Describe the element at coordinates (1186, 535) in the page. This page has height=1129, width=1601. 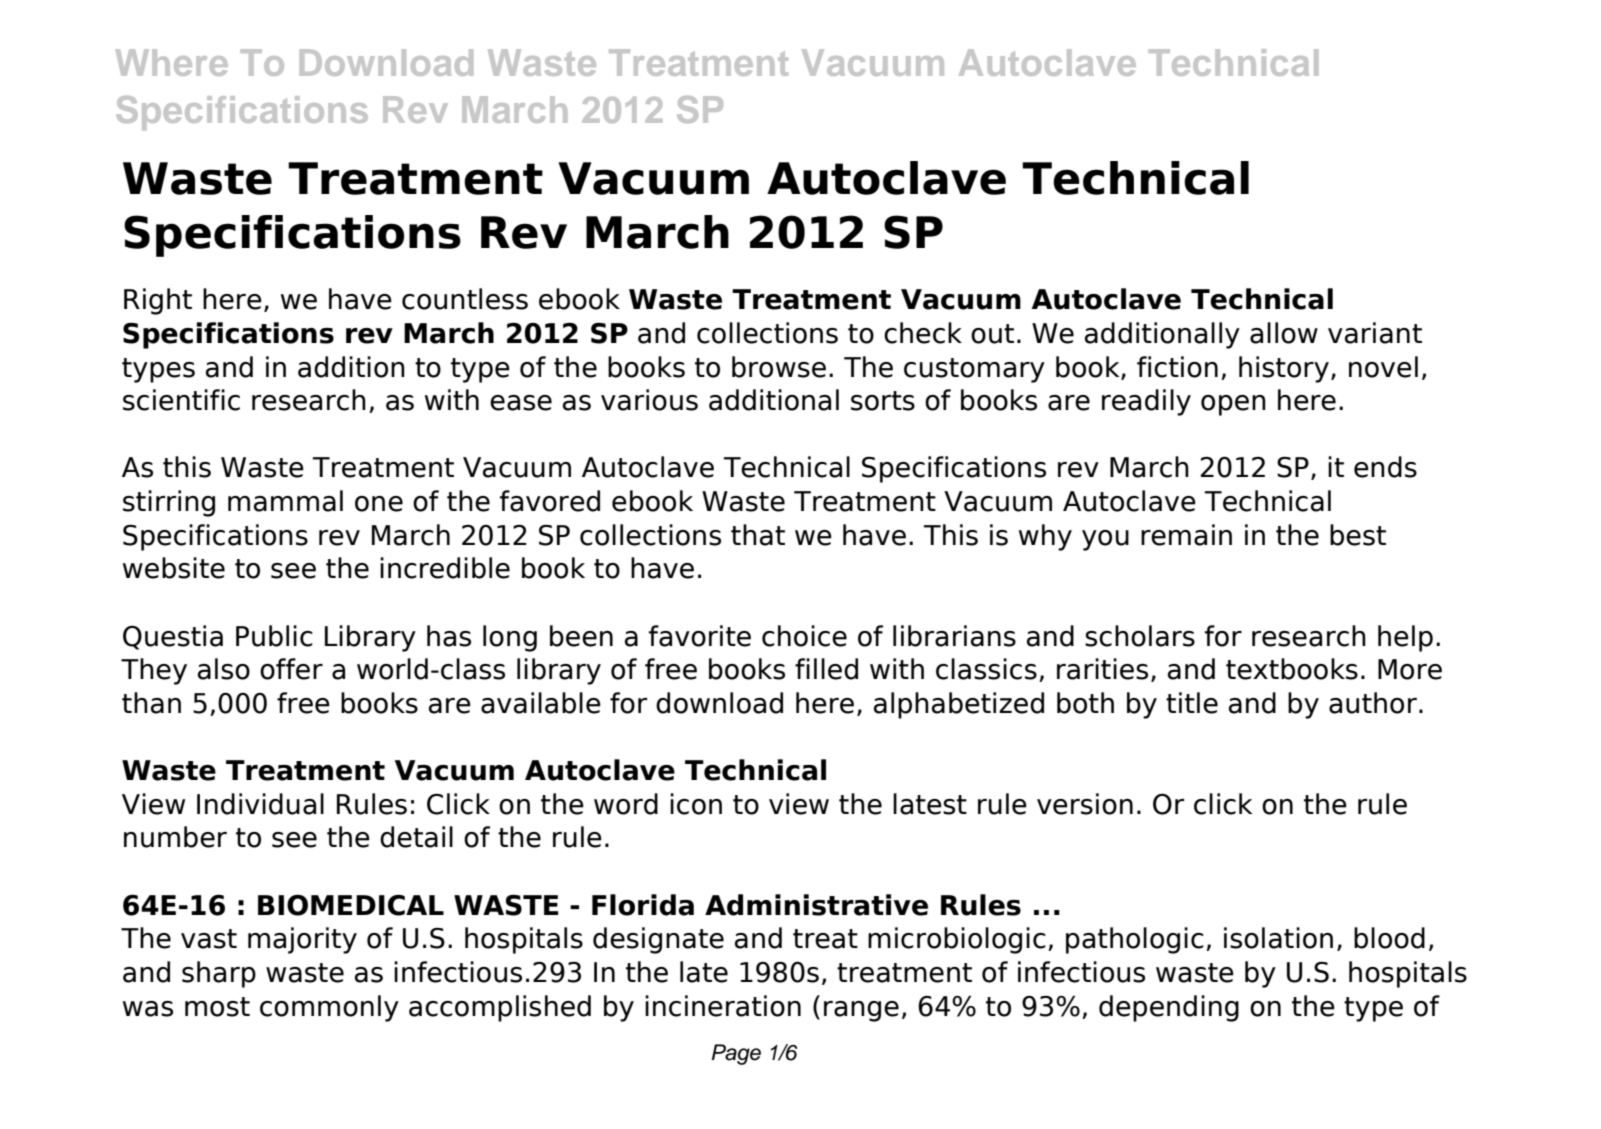
I see `remain` at that location.
